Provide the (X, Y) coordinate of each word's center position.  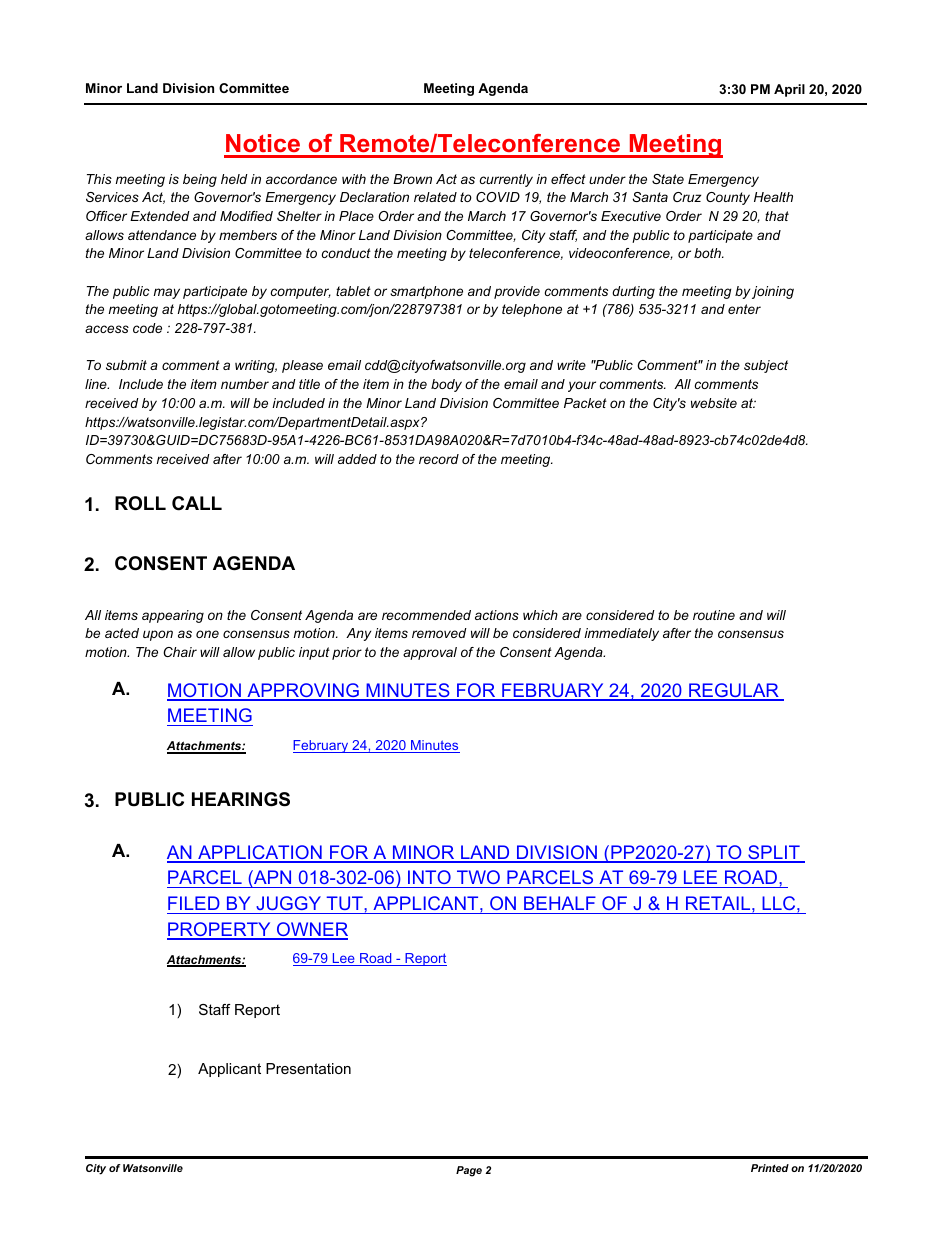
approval (430, 653)
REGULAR (734, 691)
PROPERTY (220, 930)
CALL (197, 503)
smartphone (426, 292)
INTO (429, 877)
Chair (180, 652)
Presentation (308, 1068)
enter (744, 309)
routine (714, 615)
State (668, 179)
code (147, 328)
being (200, 180)
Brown (412, 179)
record (439, 459)
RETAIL (719, 903)
